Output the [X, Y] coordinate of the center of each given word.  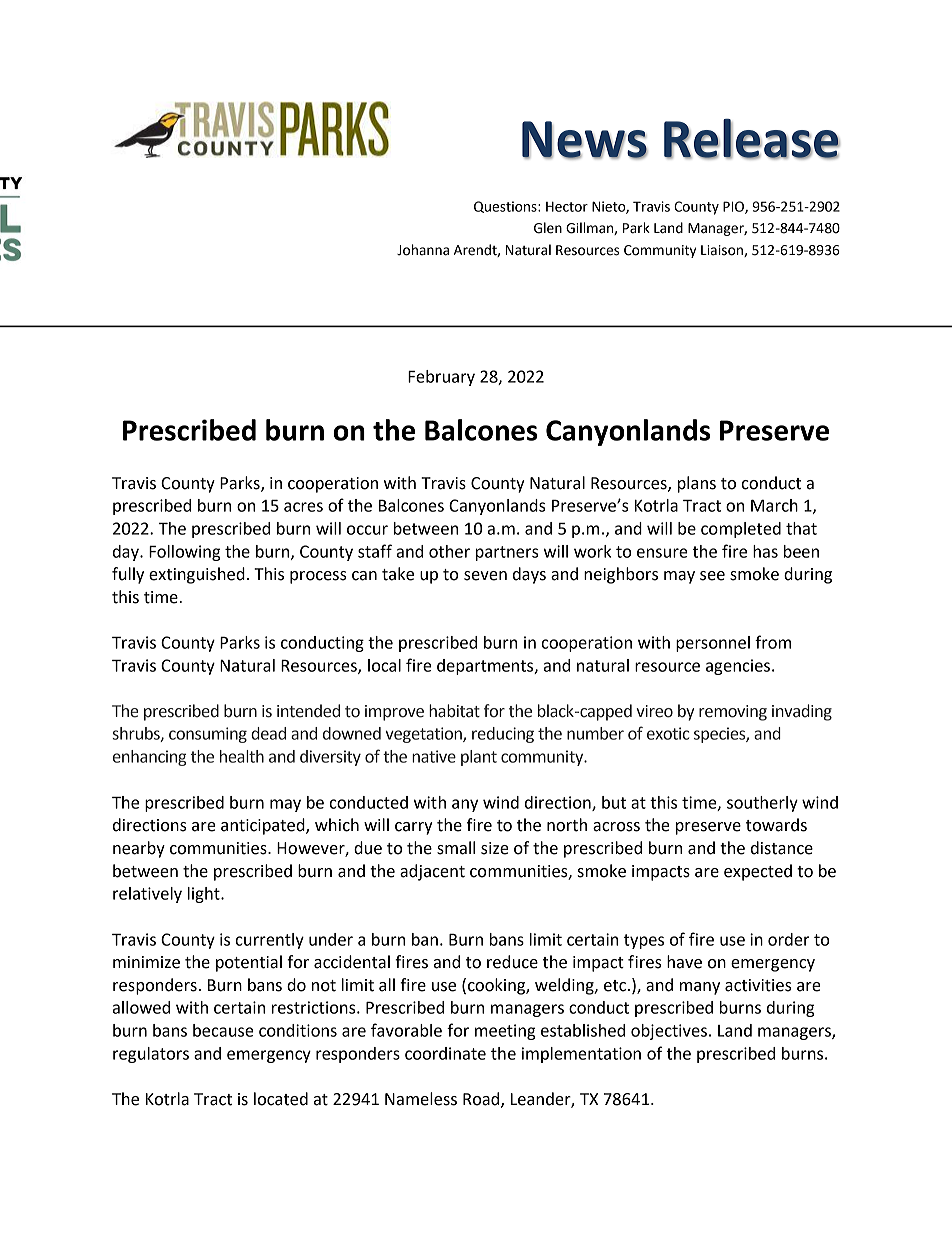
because [223, 1030]
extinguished [197, 575]
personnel [713, 644]
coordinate [445, 1053]
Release [752, 139]
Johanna [423, 250]
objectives [669, 1032]
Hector [567, 206]
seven [485, 576]
